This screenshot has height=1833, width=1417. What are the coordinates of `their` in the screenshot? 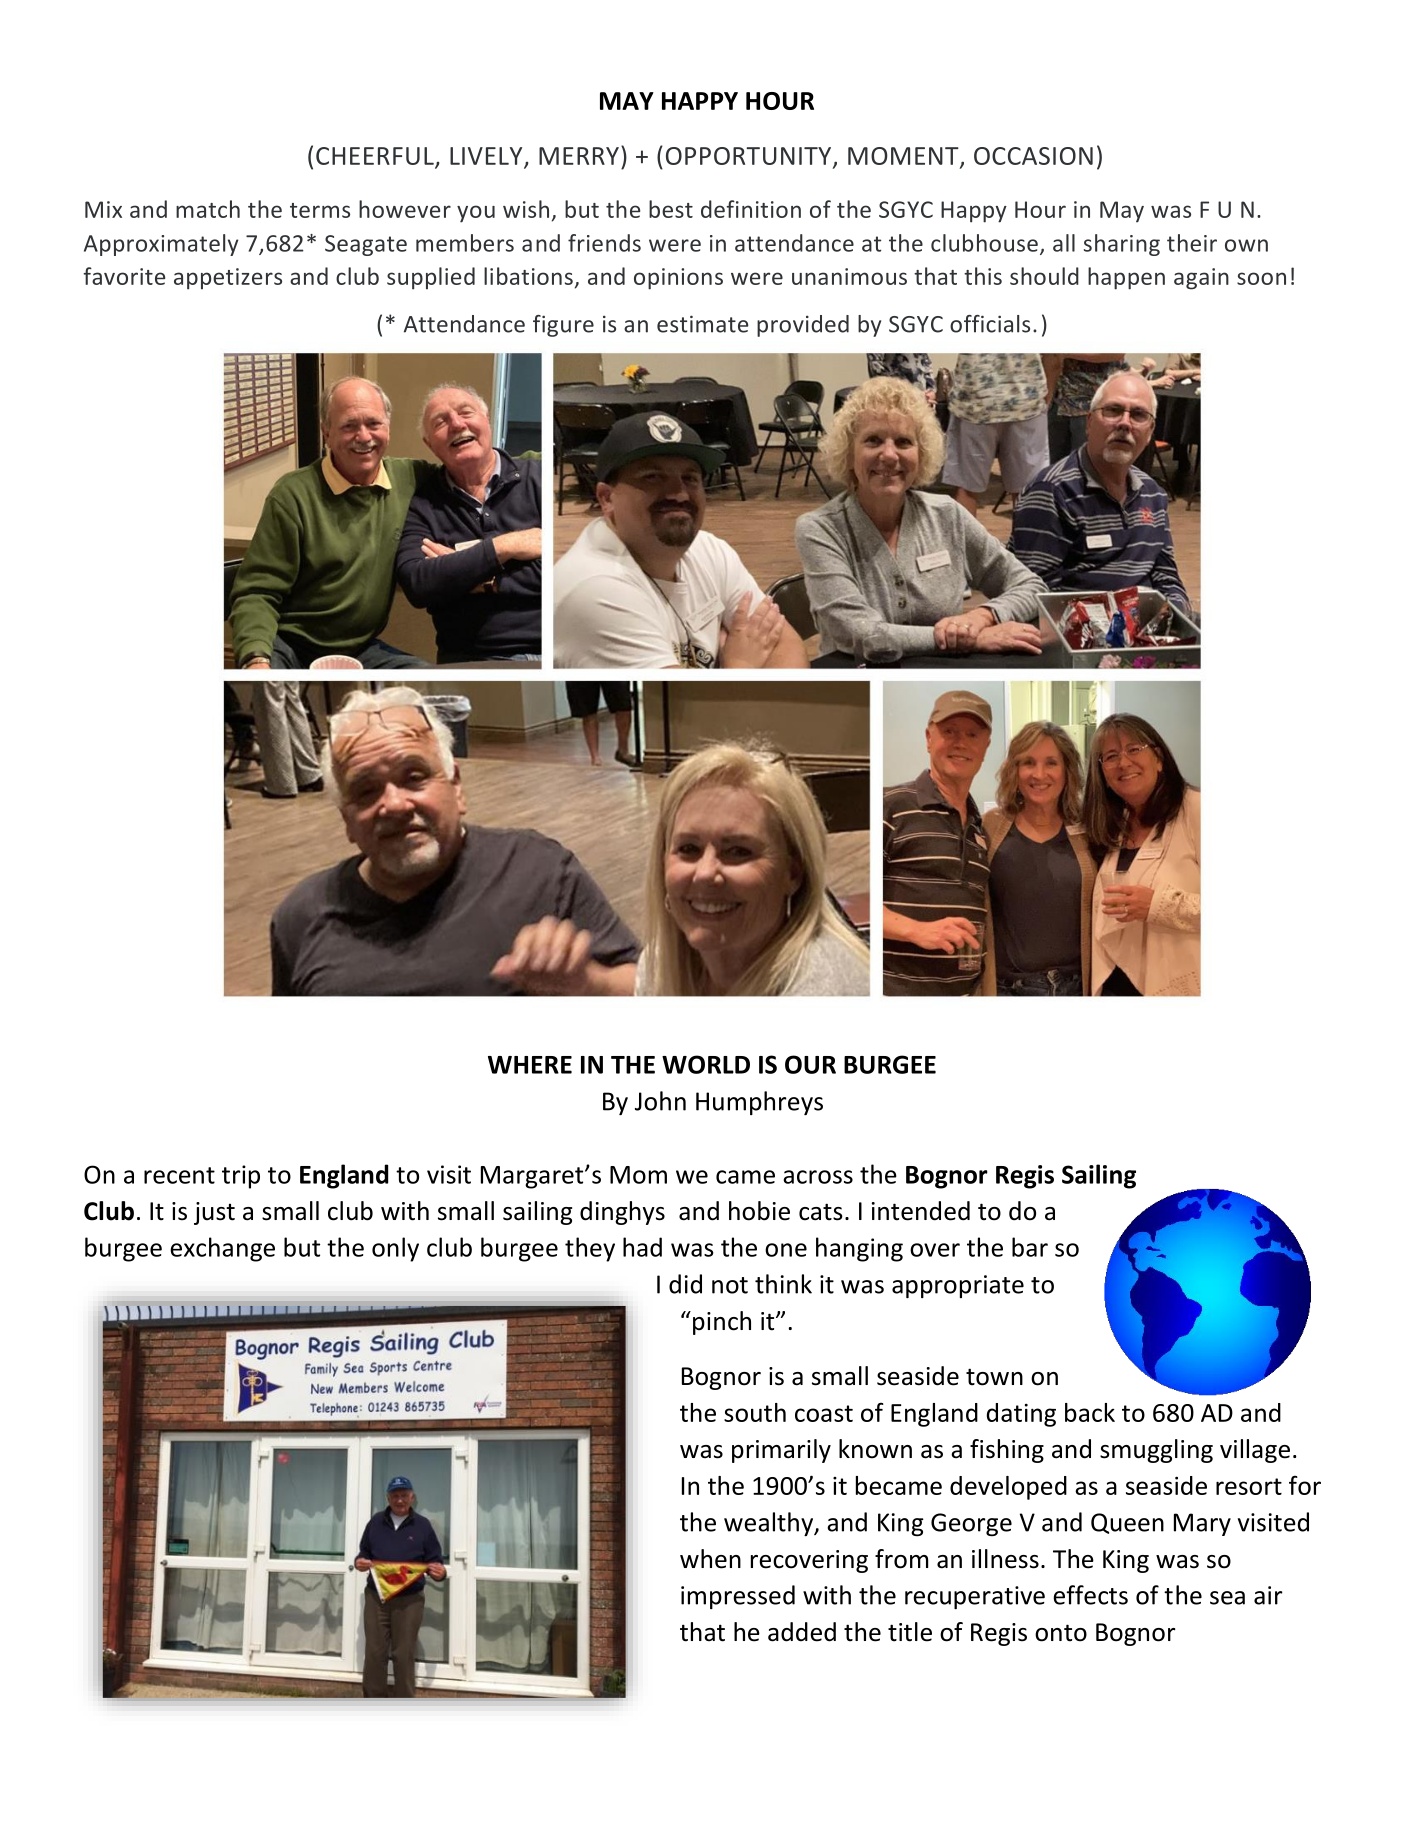 It's located at (1192, 243).
